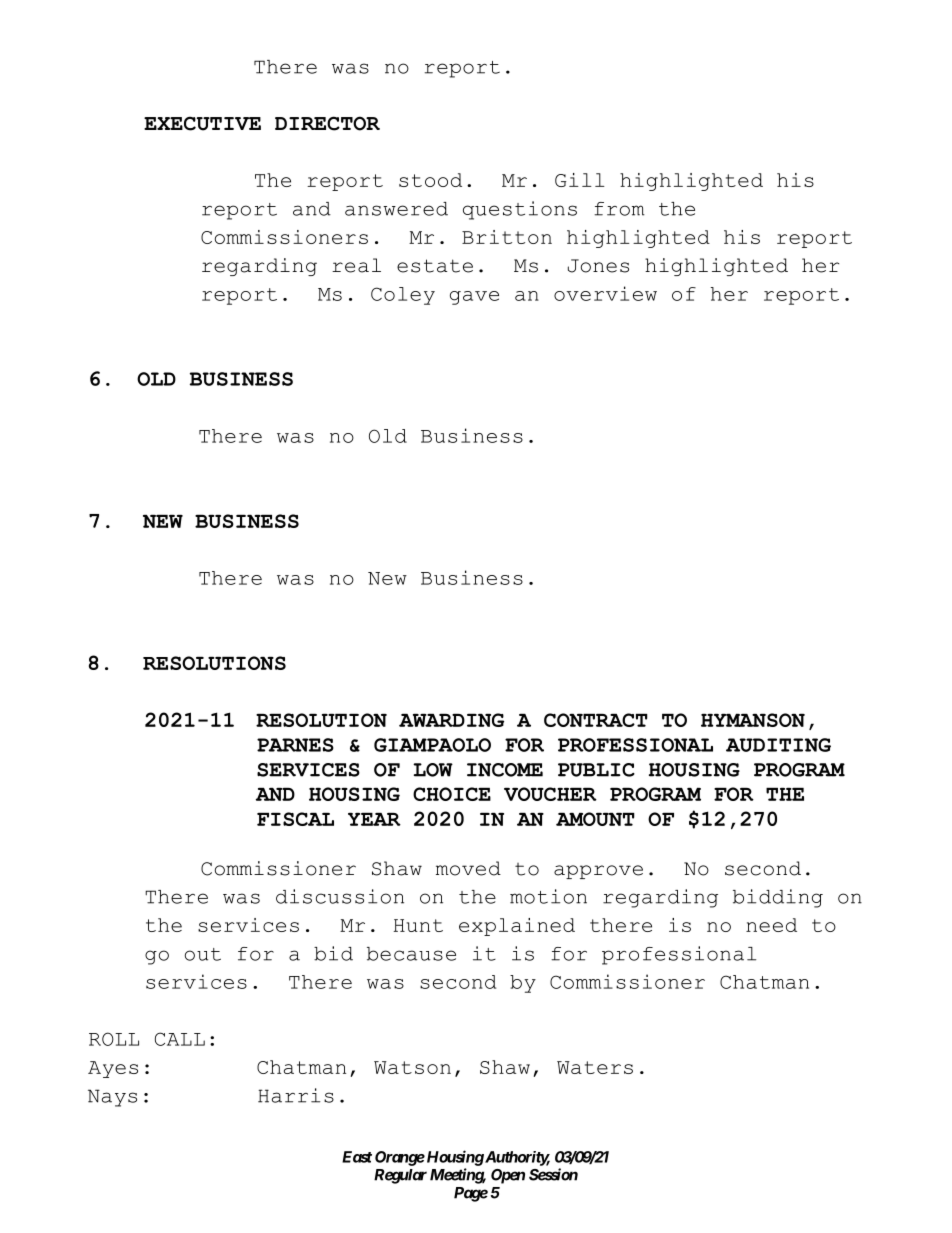 This page has height=1233, width=952. Describe the element at coordinates (202, 123) in the page. I see `EXECUTIVE` at that location.
